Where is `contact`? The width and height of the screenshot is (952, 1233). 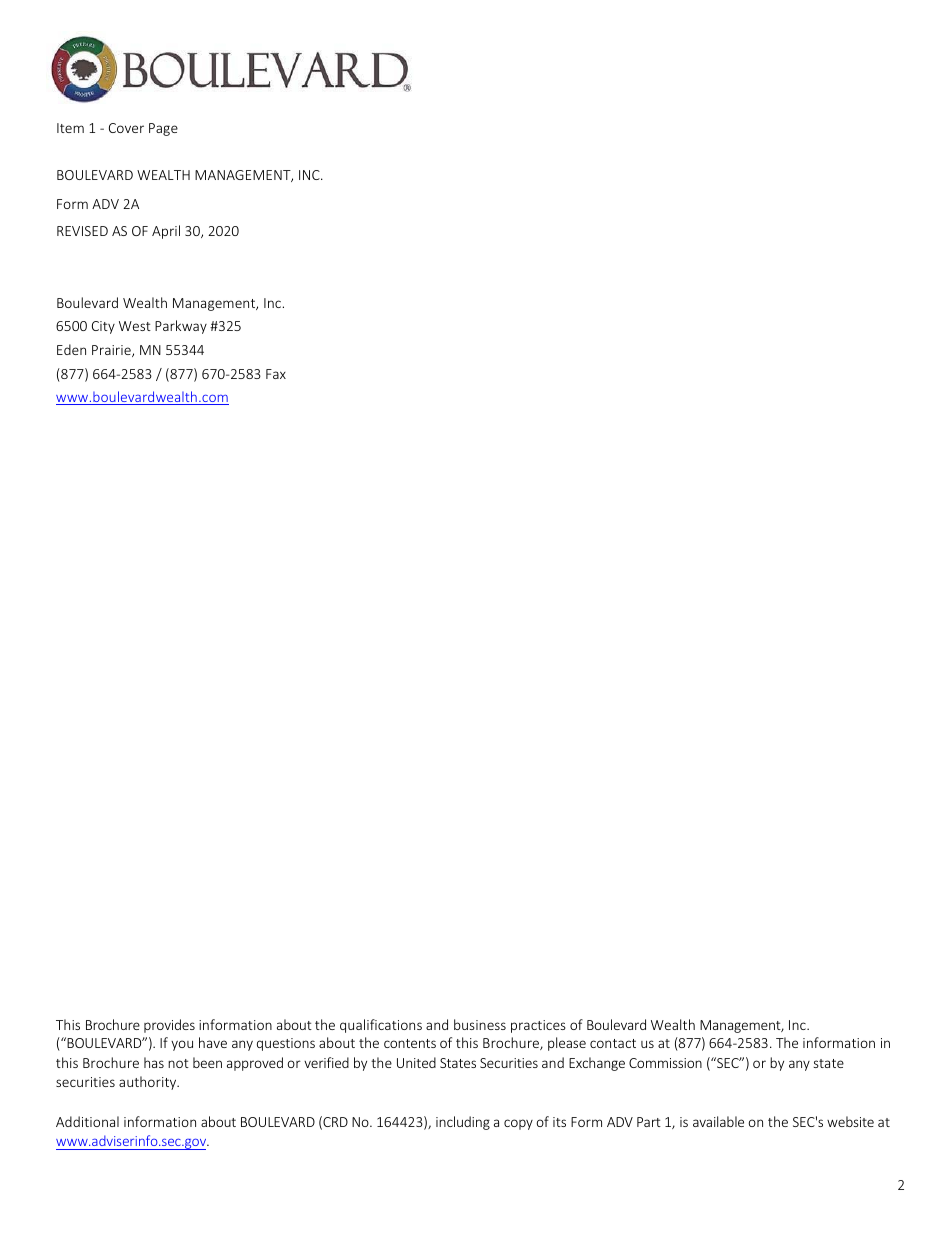
contact is located at coordinates (613, 1043).
